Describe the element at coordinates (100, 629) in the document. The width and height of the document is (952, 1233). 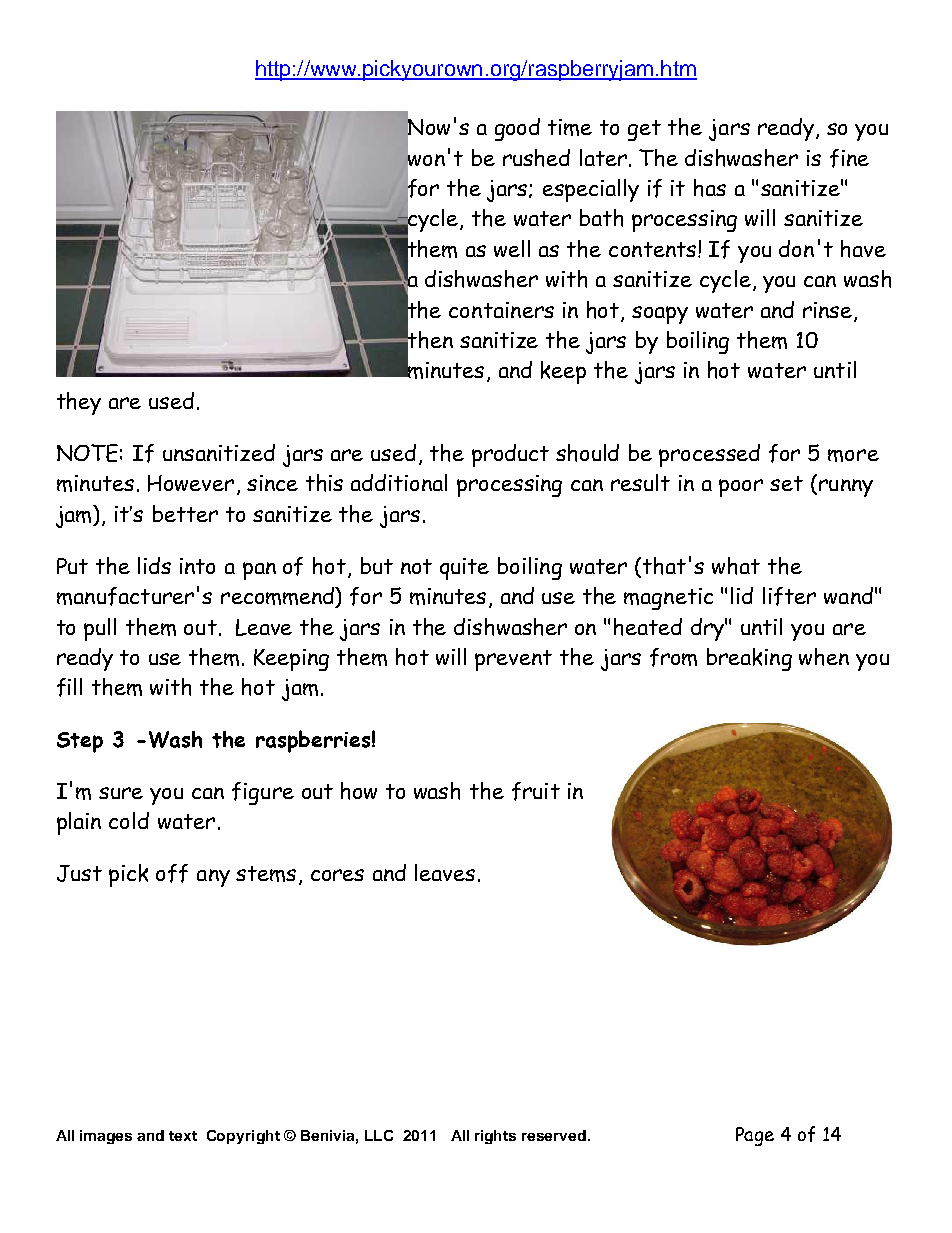
I see `pull` at that location.
